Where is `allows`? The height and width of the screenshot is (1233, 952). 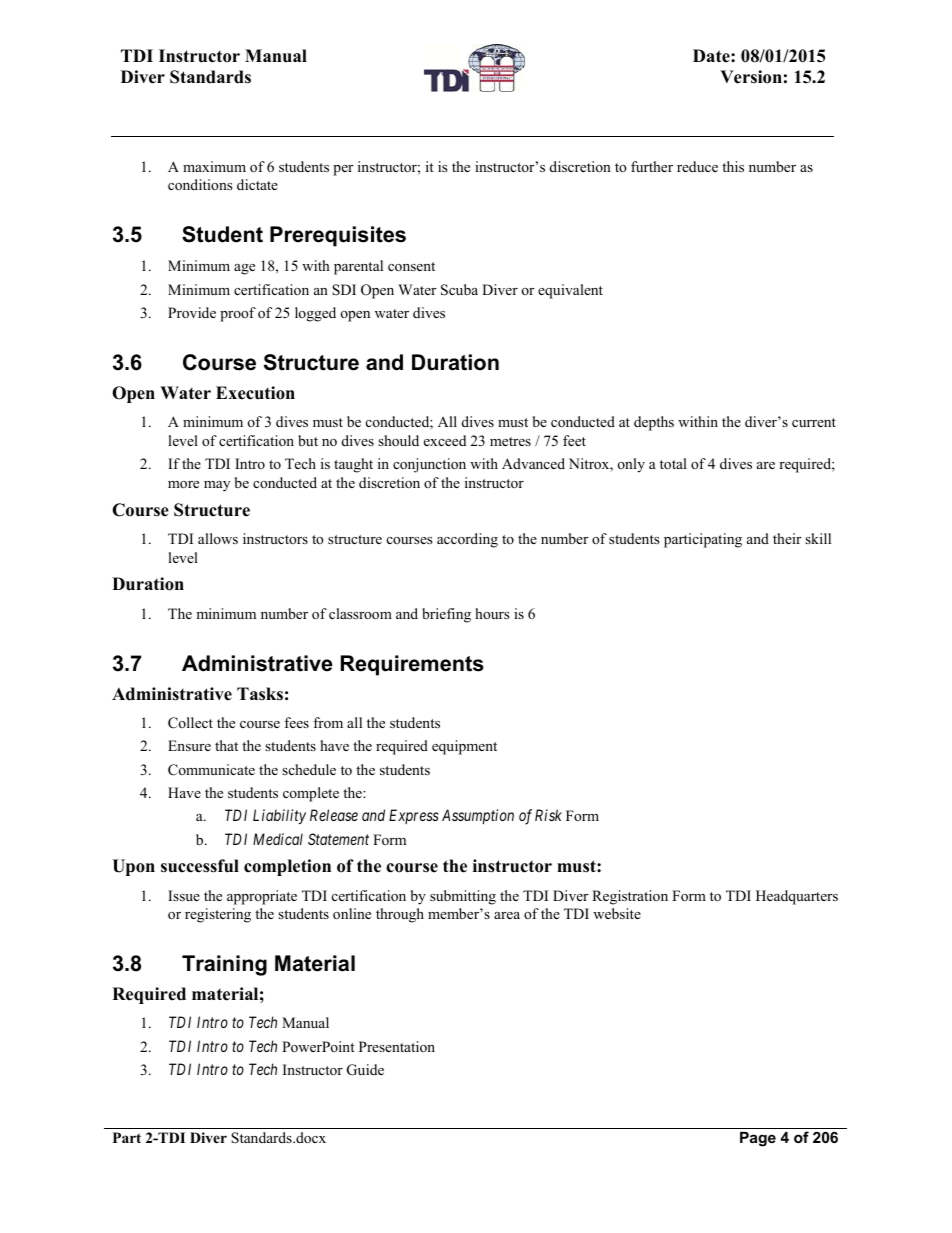
allows is located at coordinates (218, 538).
